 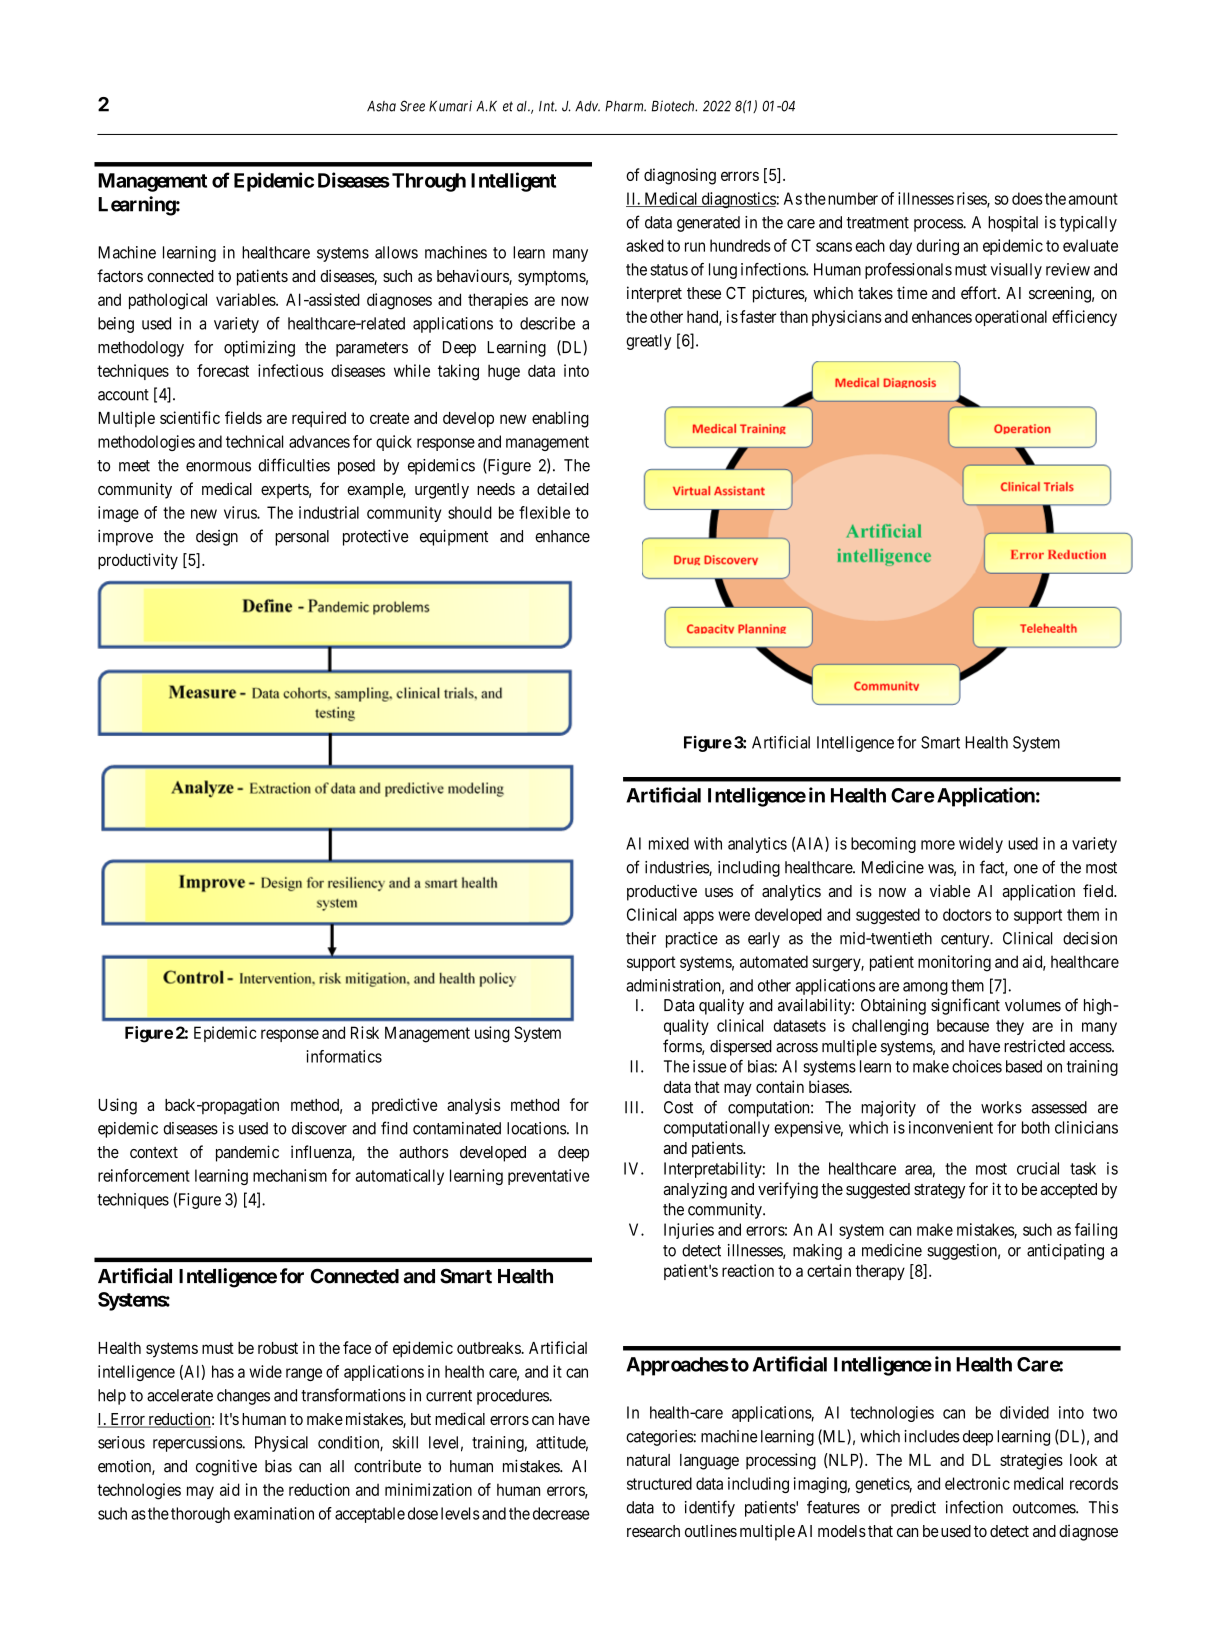 I want to click on informatics, so click(x=344, y=1056).
